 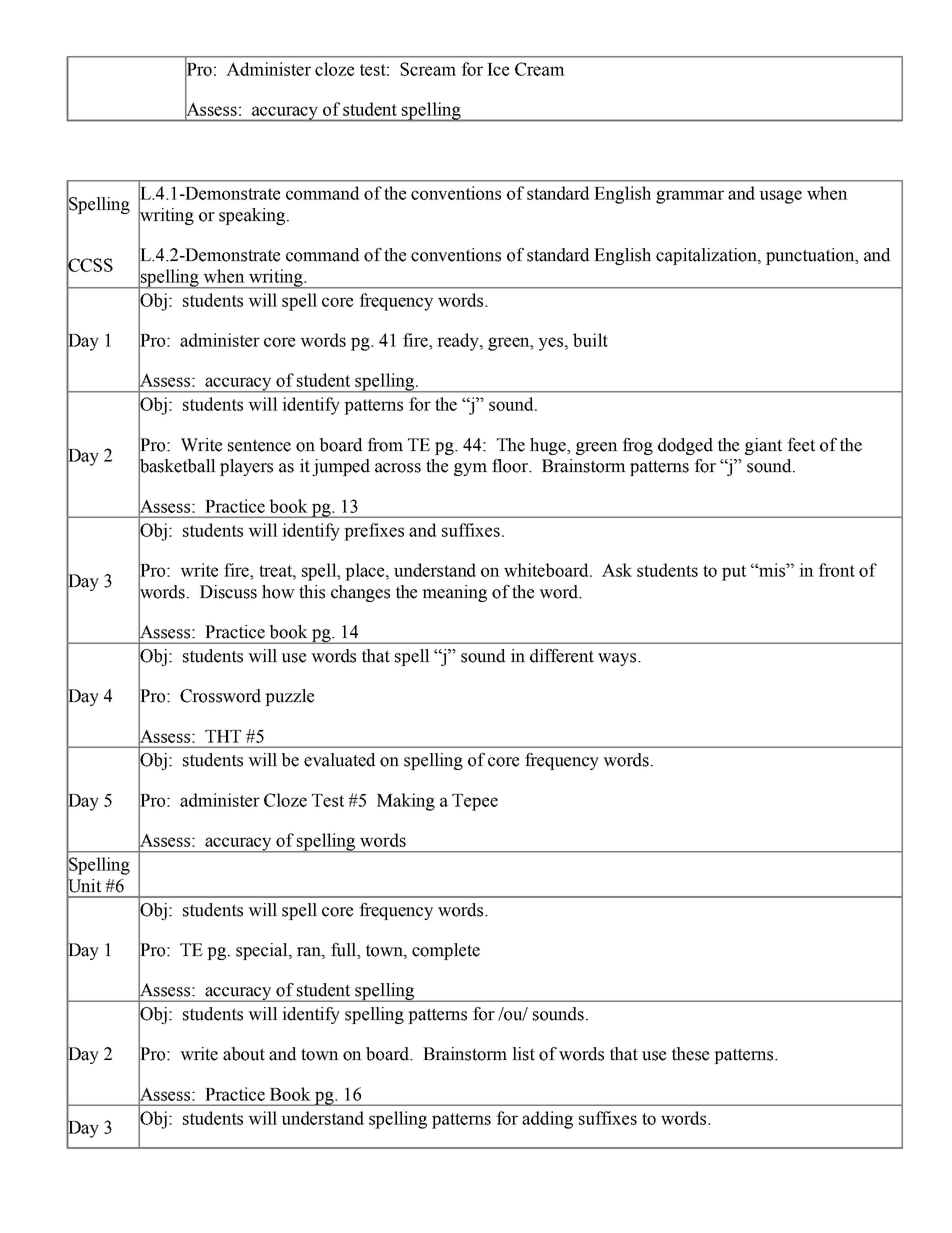 I want to click on usage, so click(x=780, y=197).
